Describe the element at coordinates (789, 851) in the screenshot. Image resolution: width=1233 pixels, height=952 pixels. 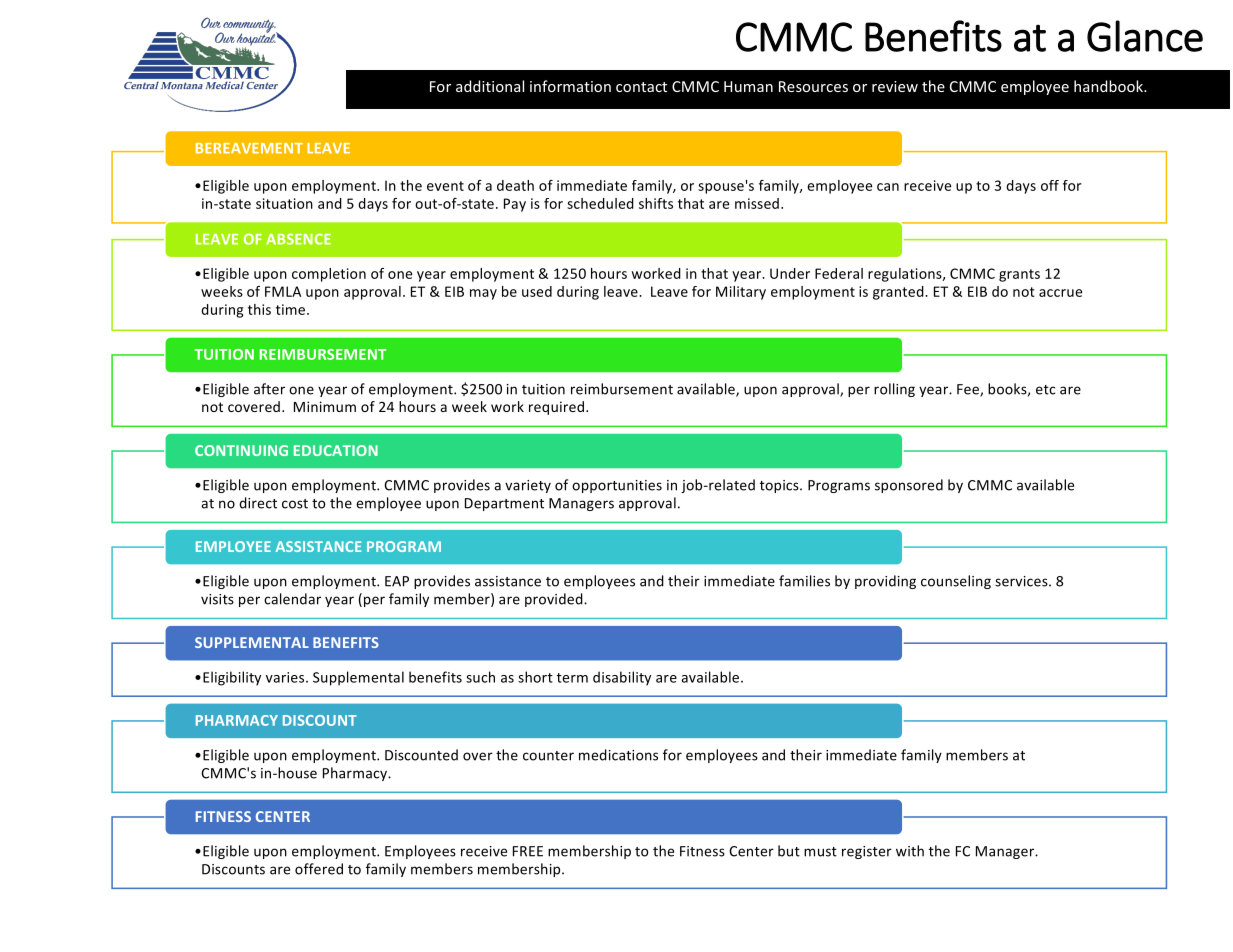
I see `but` at that location.
